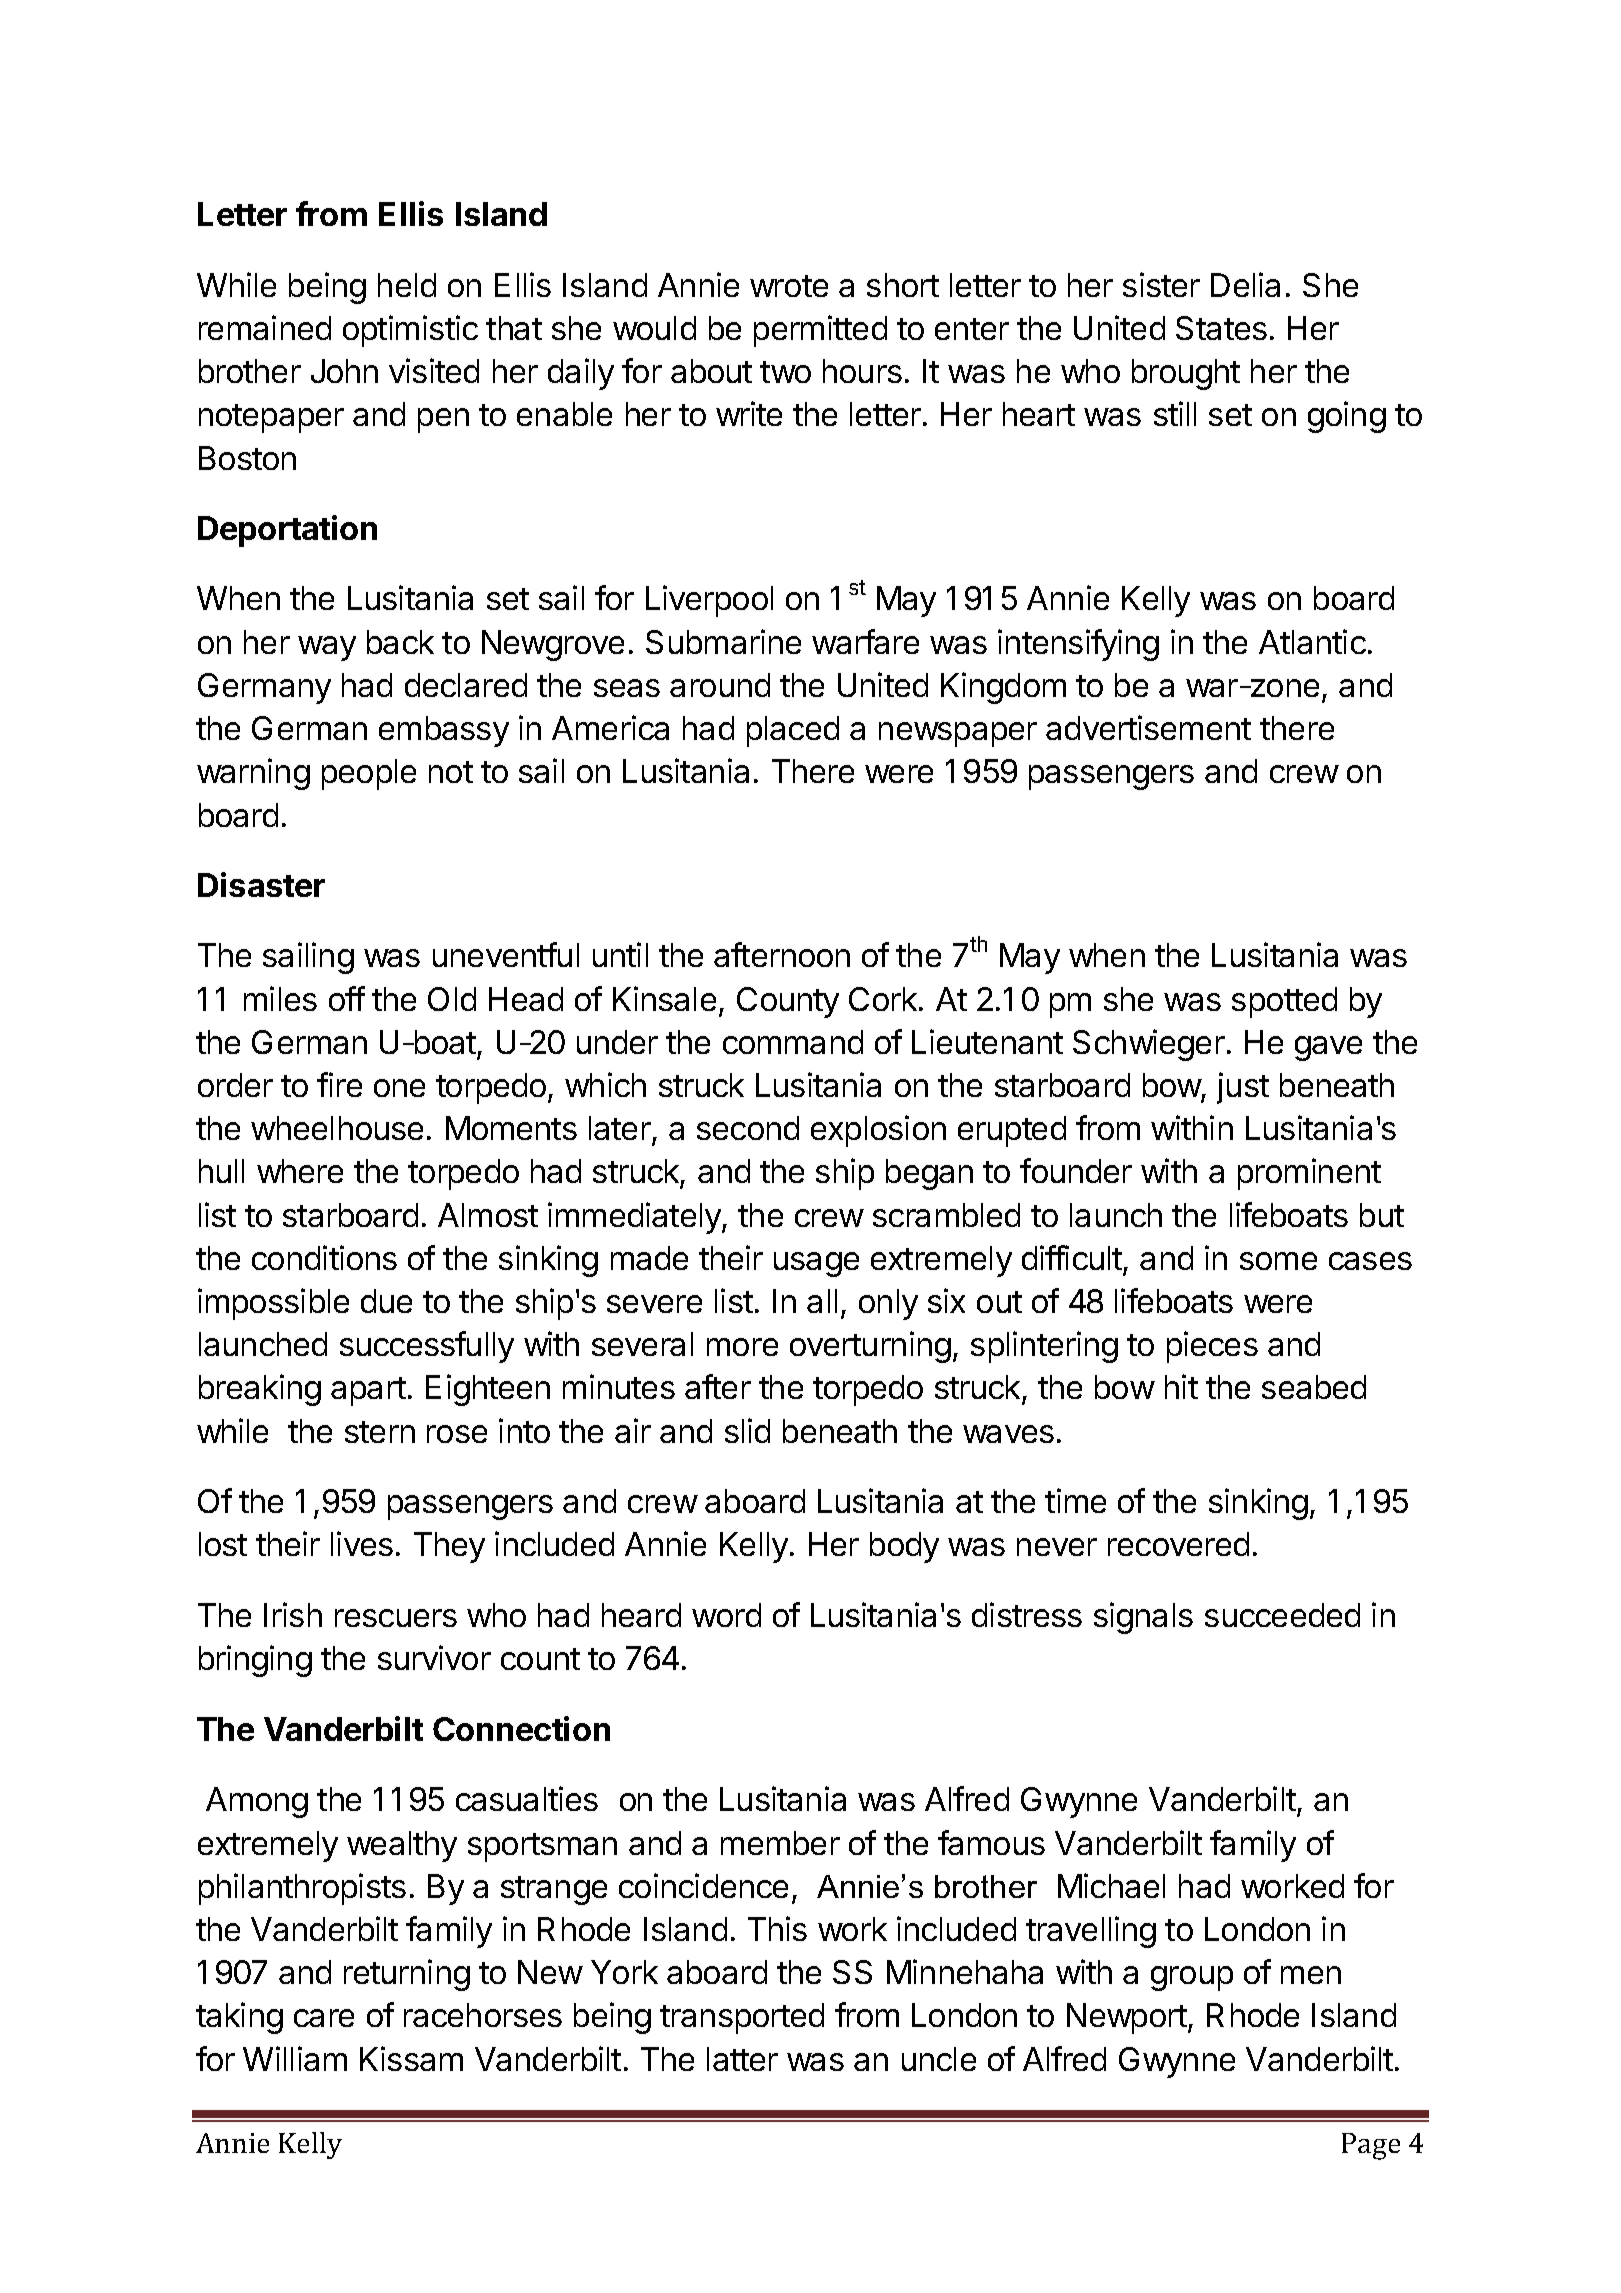 This image has width=1621, height=2293. What do you see at coordinates (295, 2058) in the image?
I see `William` at bounding box center [295, 2058].
